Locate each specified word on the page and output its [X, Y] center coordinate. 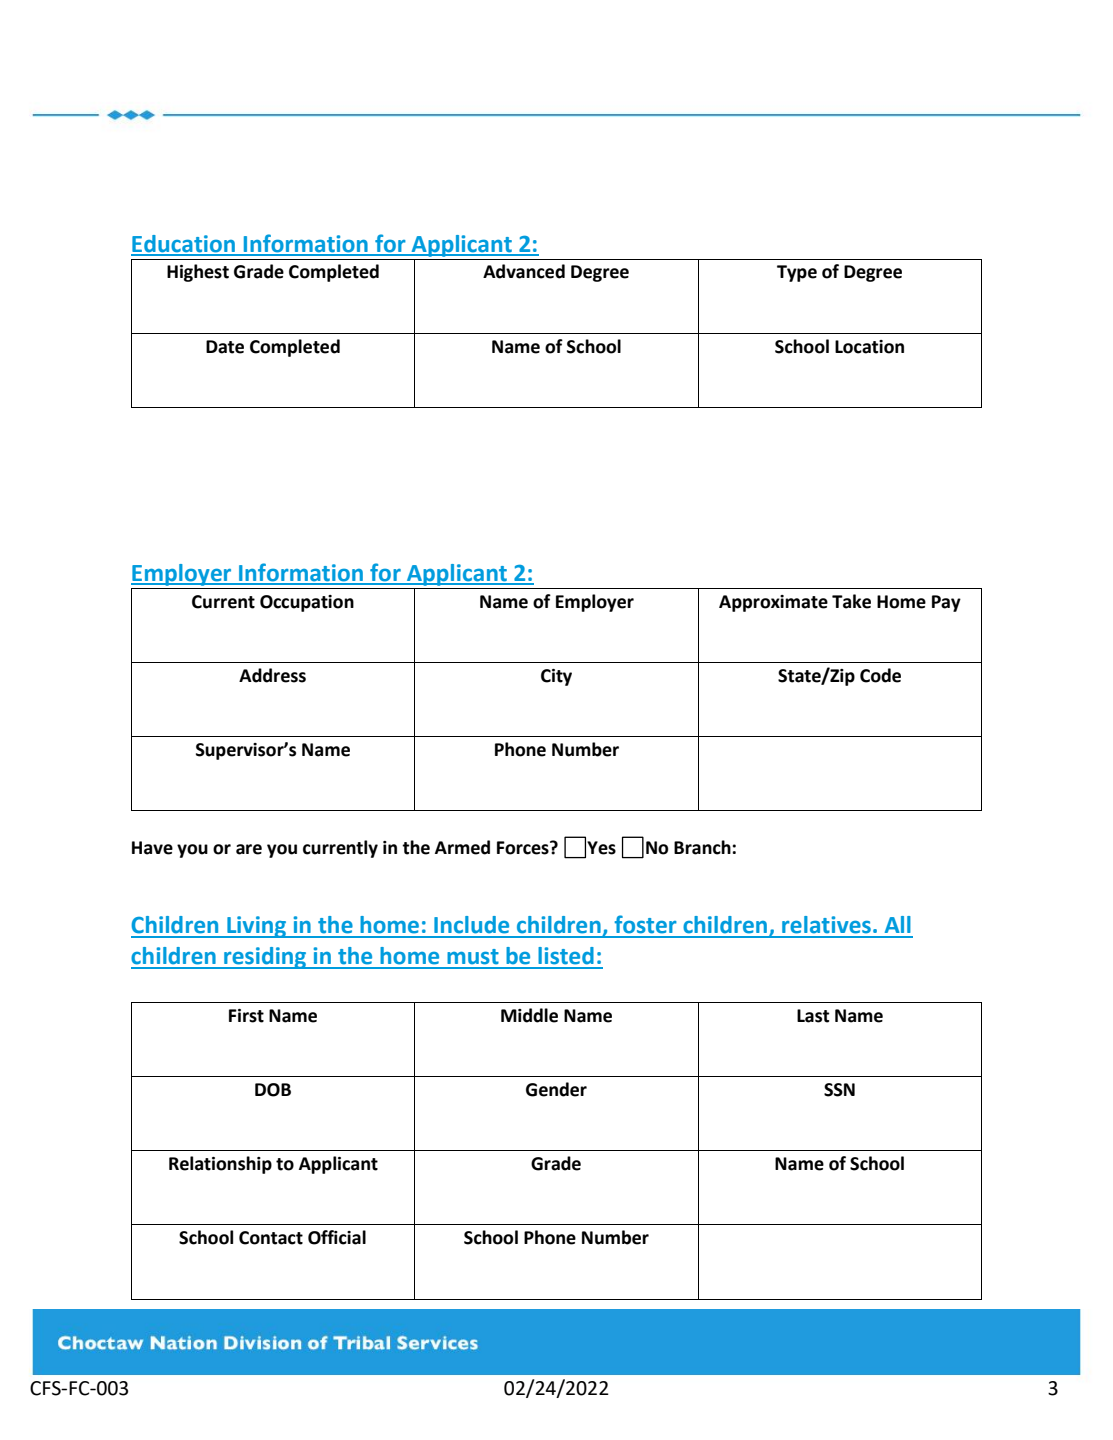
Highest [198, 273]
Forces [524, 848]
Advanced [524, 271]
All [898, 924]
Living [257, 927]
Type [797, 273]
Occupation [307, 603]
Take [851, 601]
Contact [271, 1238]
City [556, 677]
